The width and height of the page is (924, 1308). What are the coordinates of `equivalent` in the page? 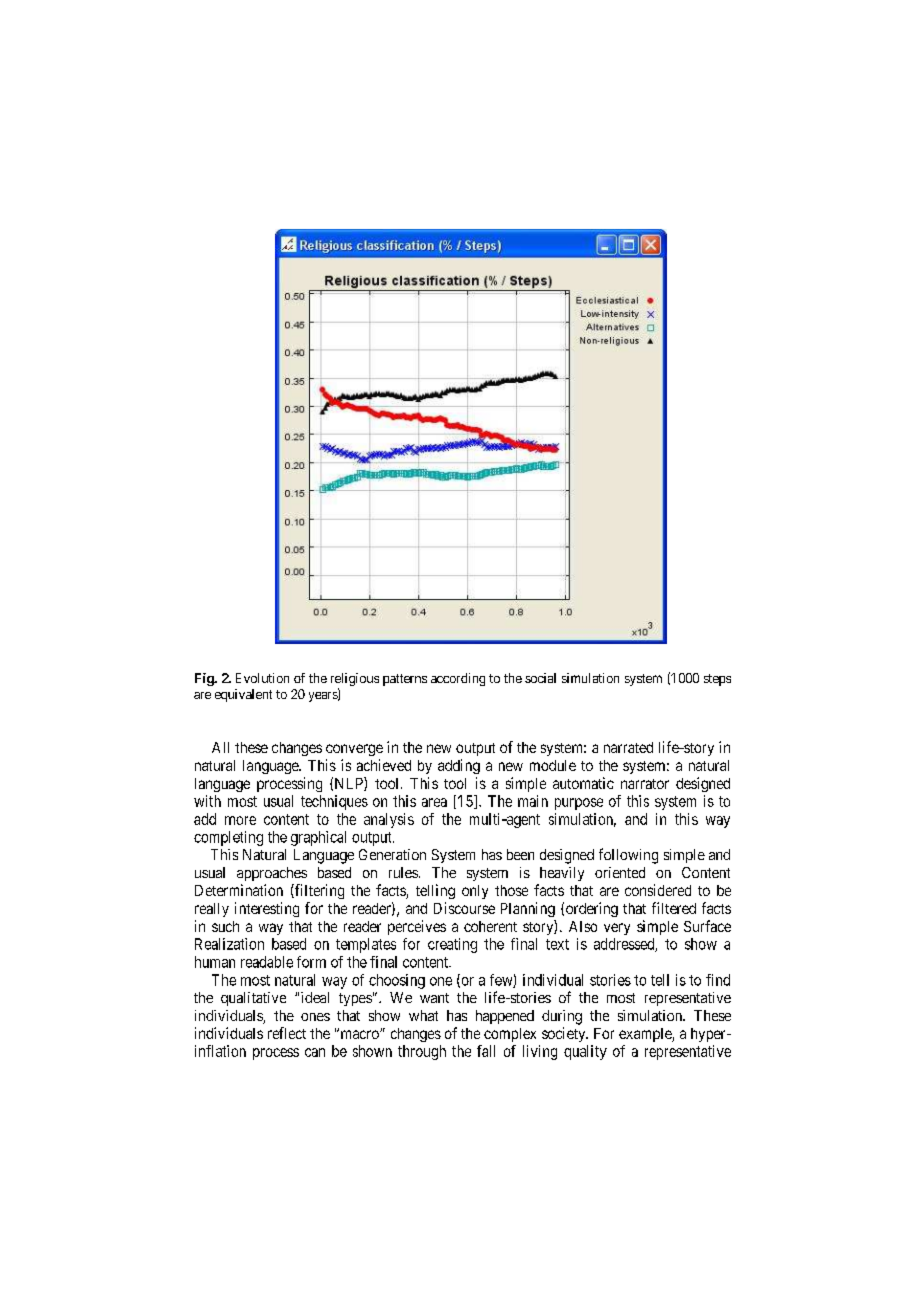 It's located at (243, 695).
